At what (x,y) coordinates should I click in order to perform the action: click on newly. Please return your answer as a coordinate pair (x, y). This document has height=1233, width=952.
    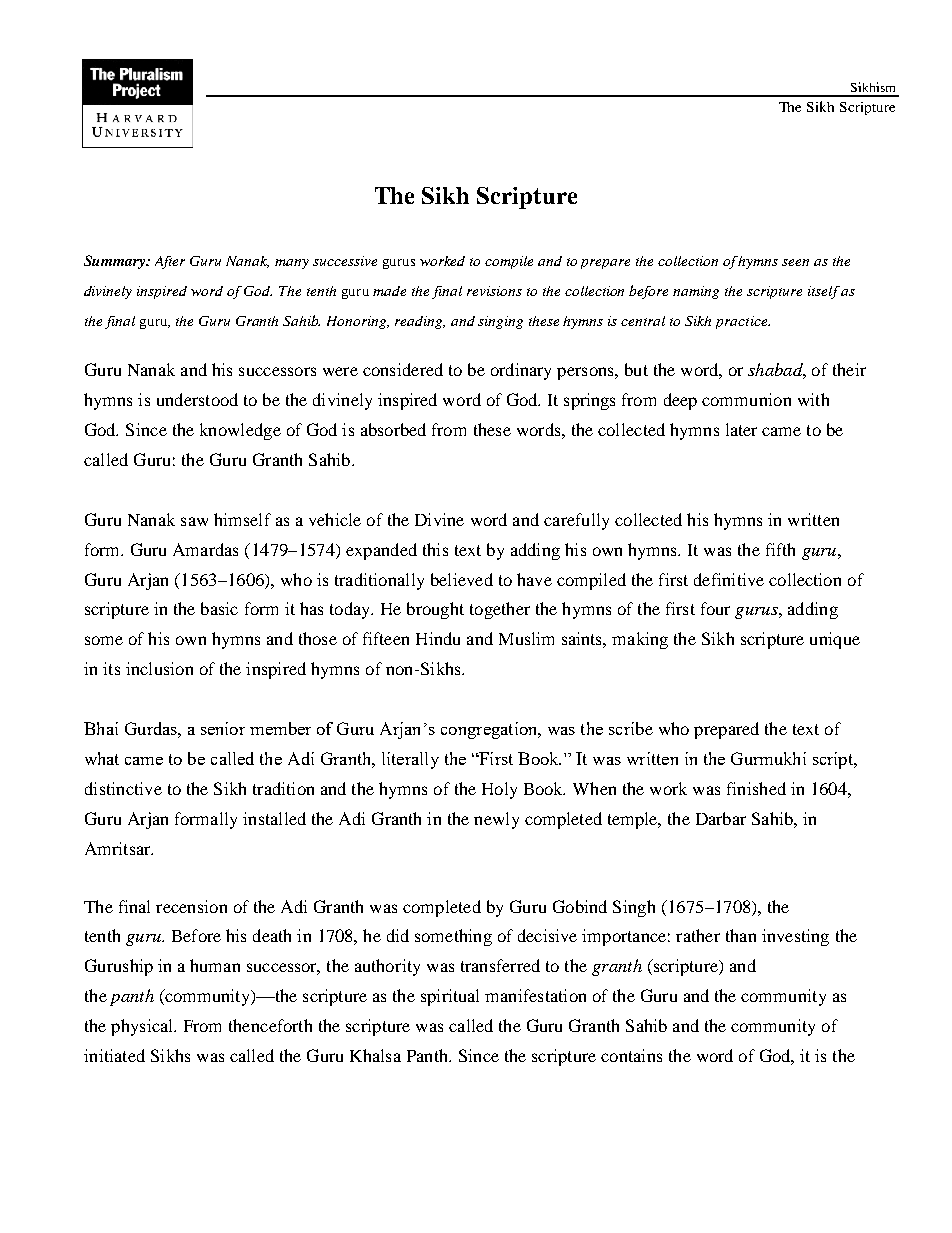
    Looking at the image, I should click on (496, 820).
